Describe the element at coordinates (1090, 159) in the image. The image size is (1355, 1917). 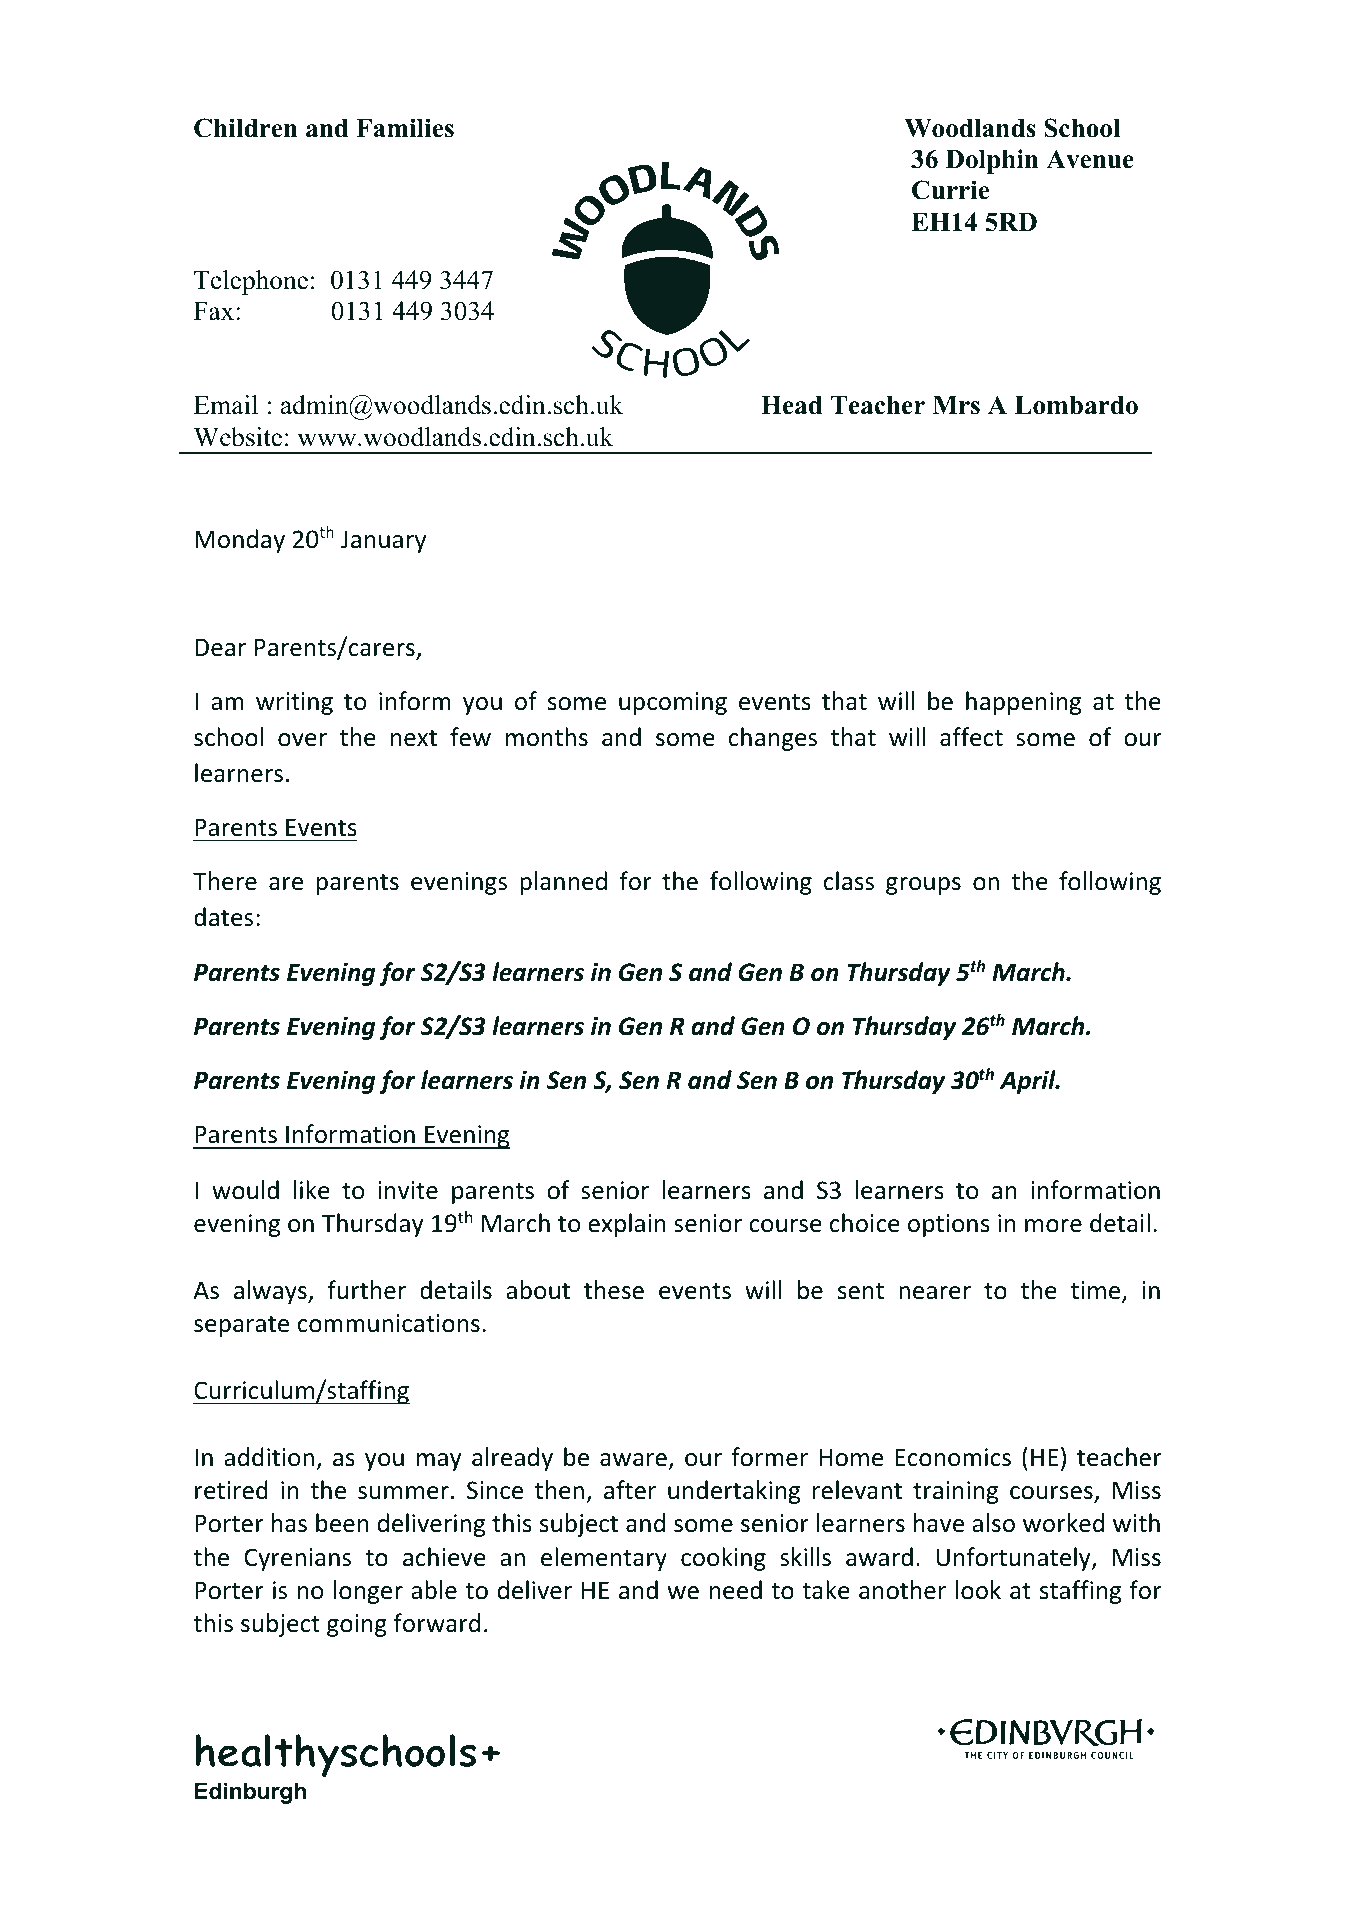
I see `Avenue` at that location.
